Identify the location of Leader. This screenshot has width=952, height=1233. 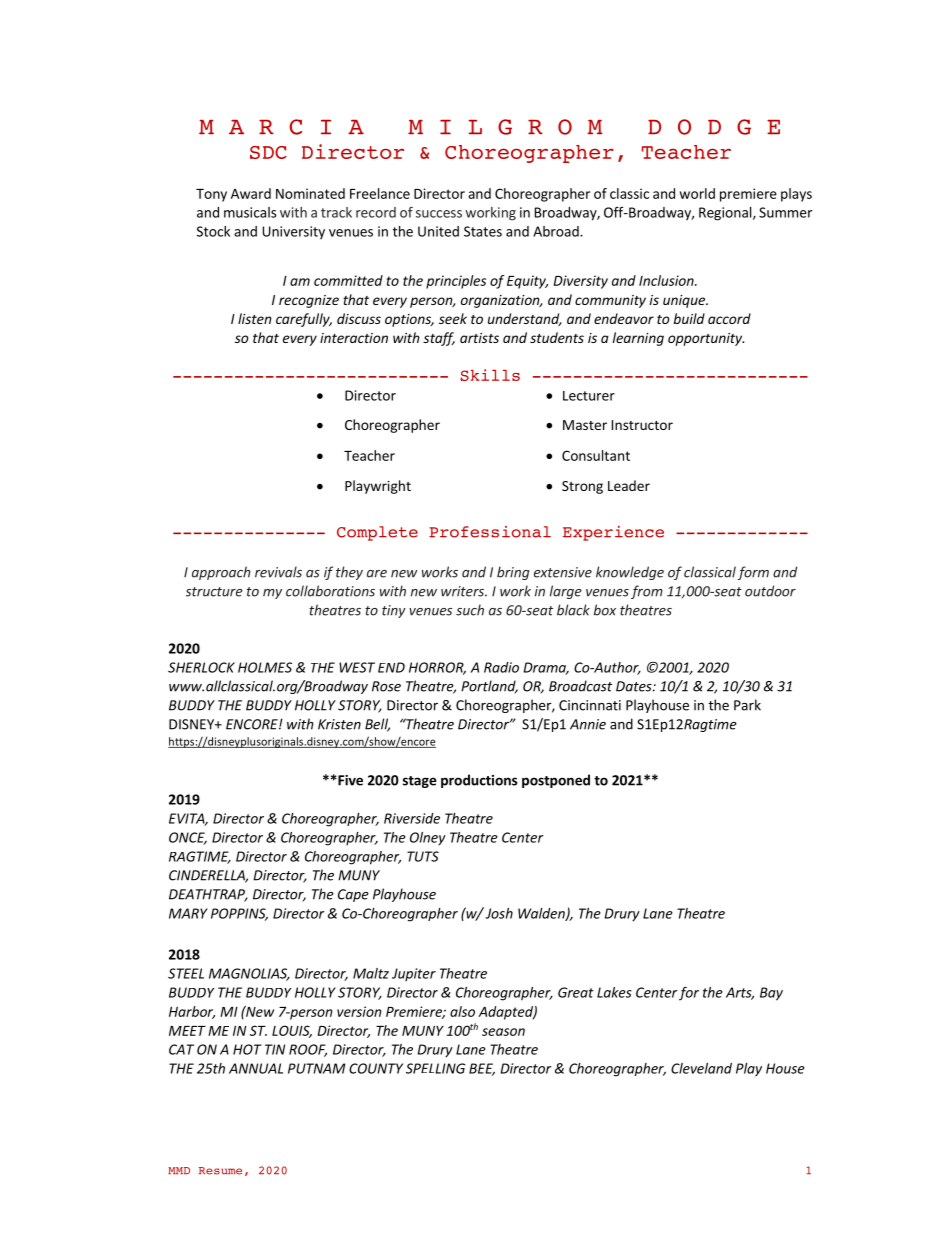
(629, 485).
